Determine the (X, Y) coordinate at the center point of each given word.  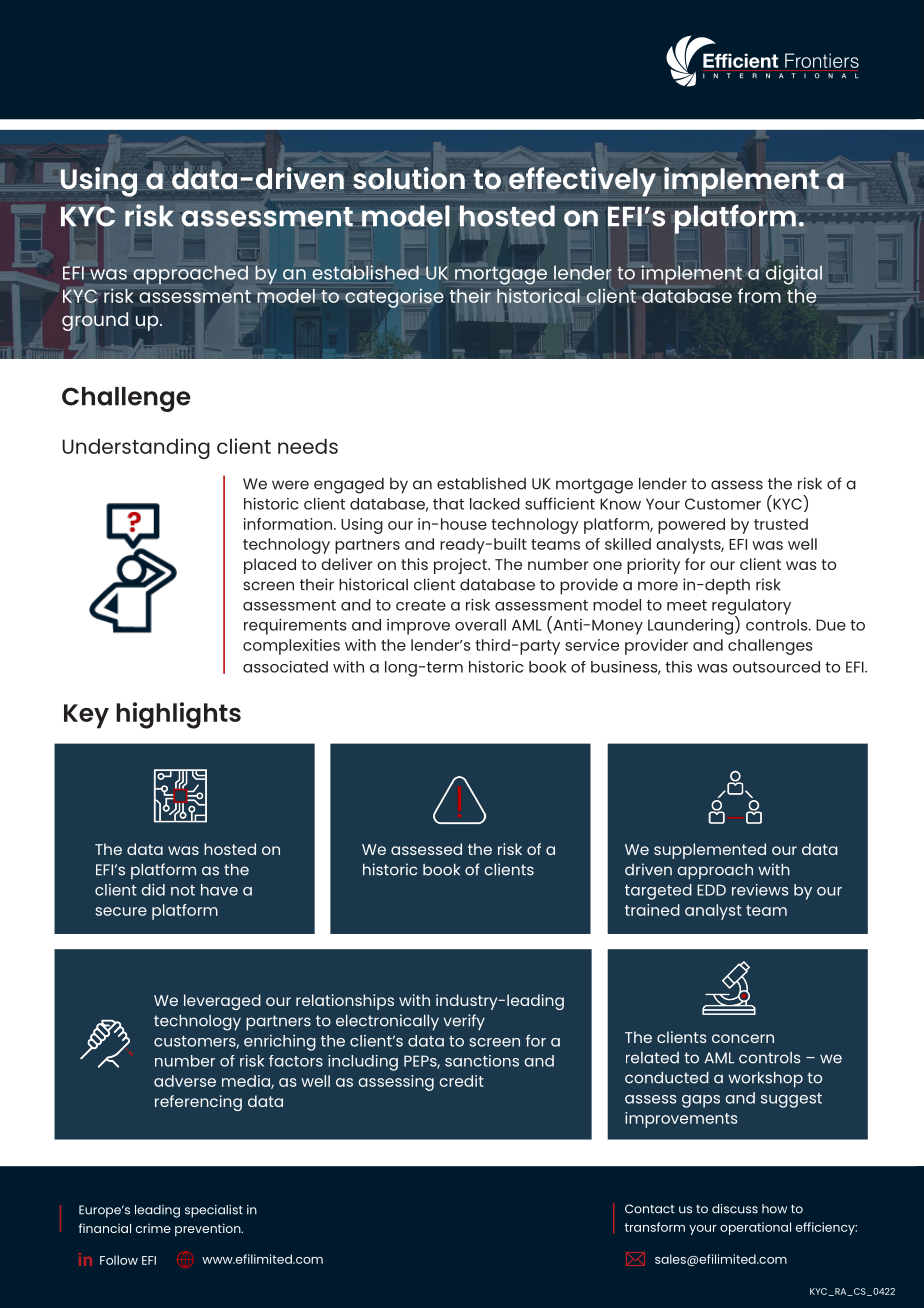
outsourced (776, 667)
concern (743, 1038)
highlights (178, 715)
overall (480, 625)
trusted (781, 524)
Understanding (136, 448)
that (448, 504)
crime (153, 1228)
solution (409, 178)
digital (794, 275)
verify (464, 1022)
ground (95, 321)
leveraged (222, 1002)
